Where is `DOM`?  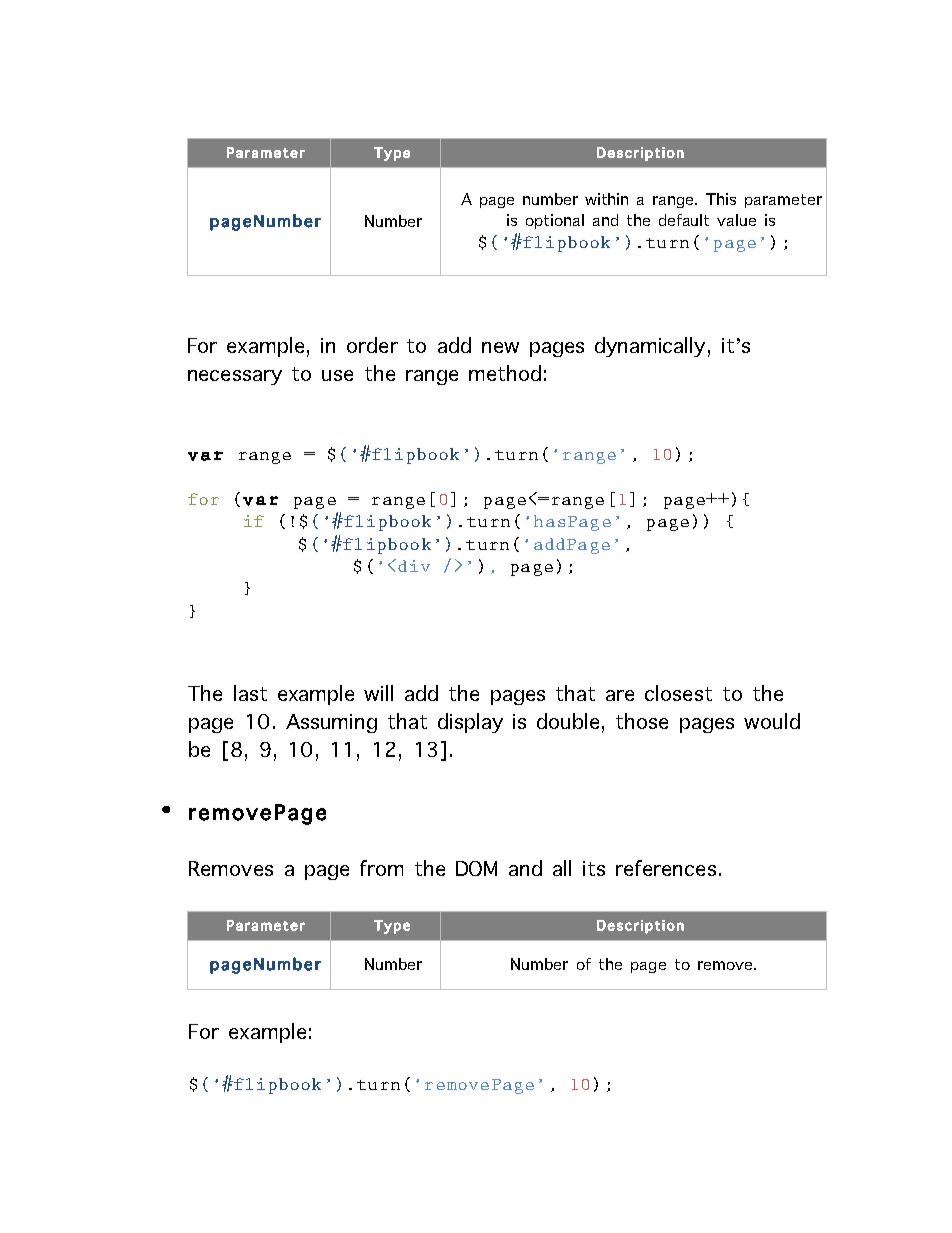 DOM is located at coordinates (476, 868).
